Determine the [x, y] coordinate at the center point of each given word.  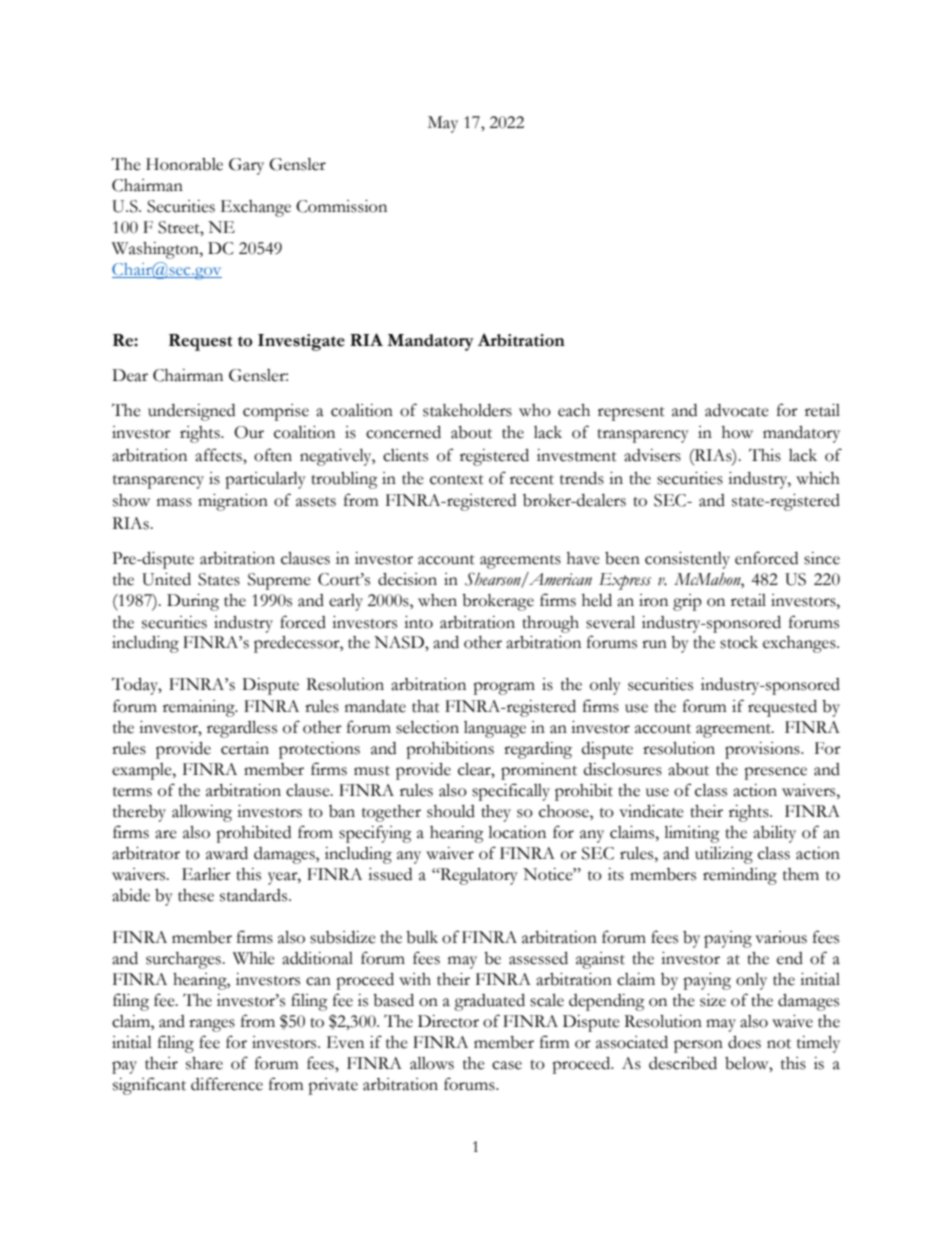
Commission [341, 206]
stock [739, 642]
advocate [737, 410]
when [437, 600]
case [507, 1065]
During [193, 602]
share [204, 1063]
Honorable [184, 164]
